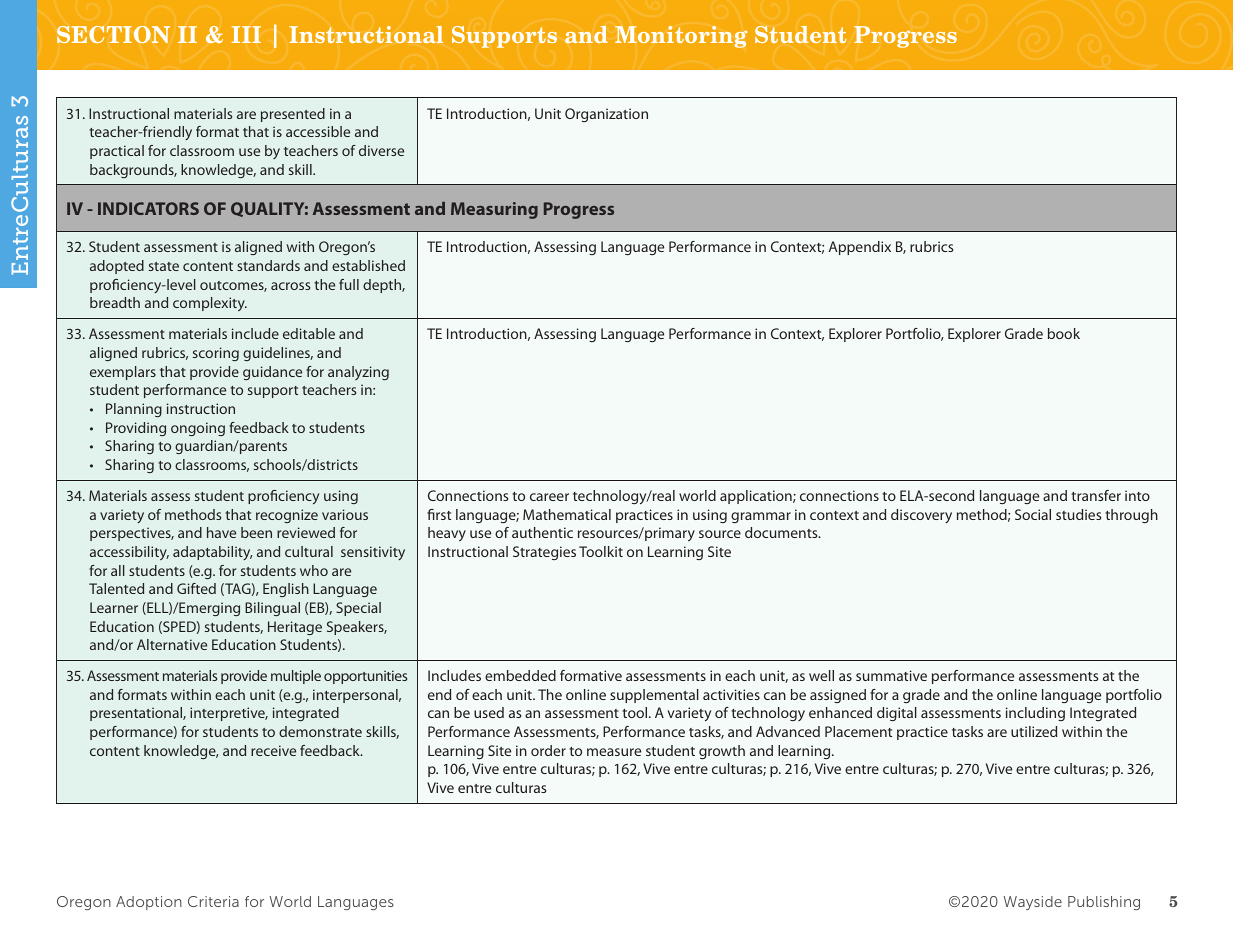  What do you see at coordinates (246, 34) in the document?
I see `III` at bounding box center [246, 34].
